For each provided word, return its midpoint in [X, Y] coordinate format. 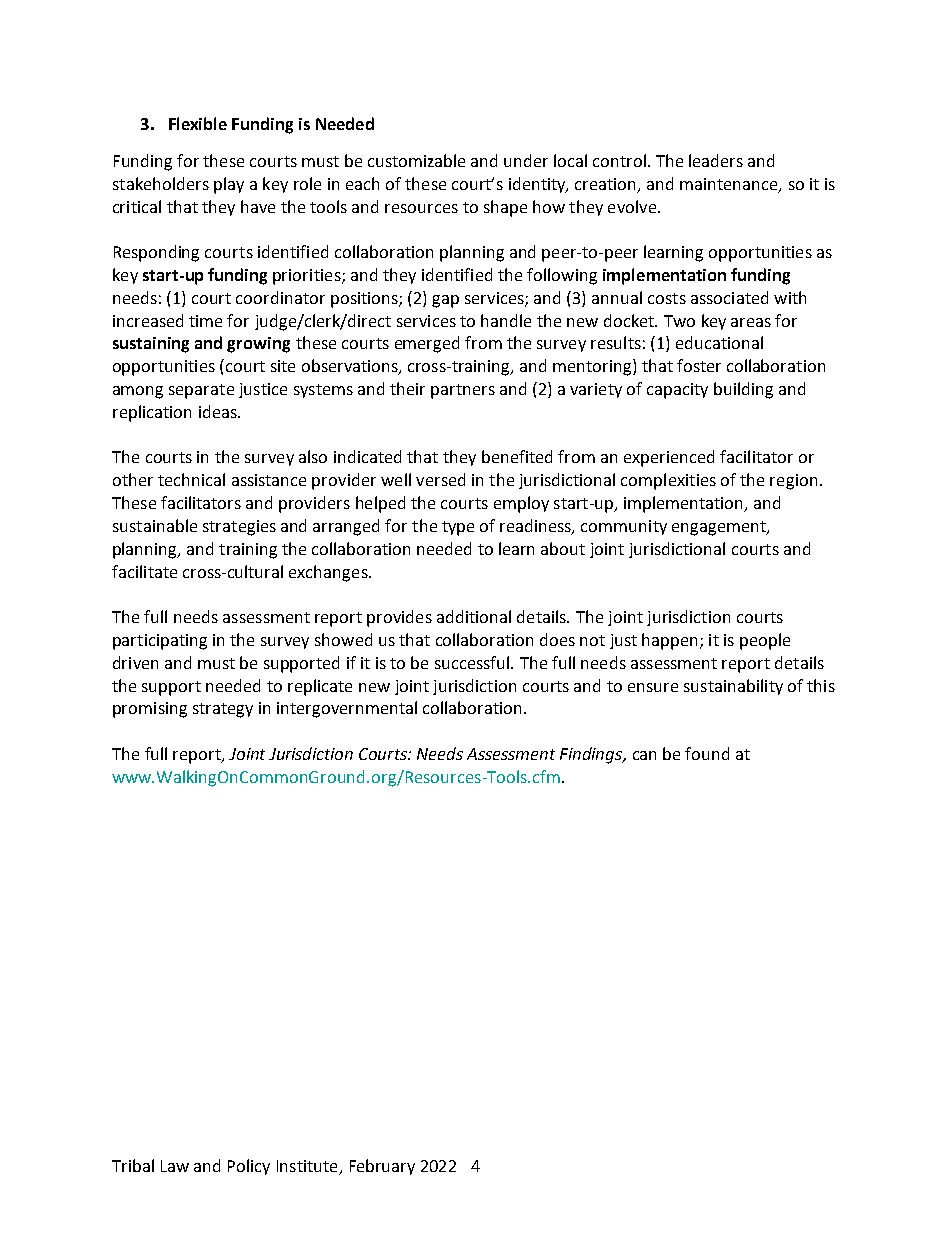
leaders [716, 160]
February [382, 1167]
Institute [308, 1167]
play [229, 185]
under [526, 160]
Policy [249, 1167]
